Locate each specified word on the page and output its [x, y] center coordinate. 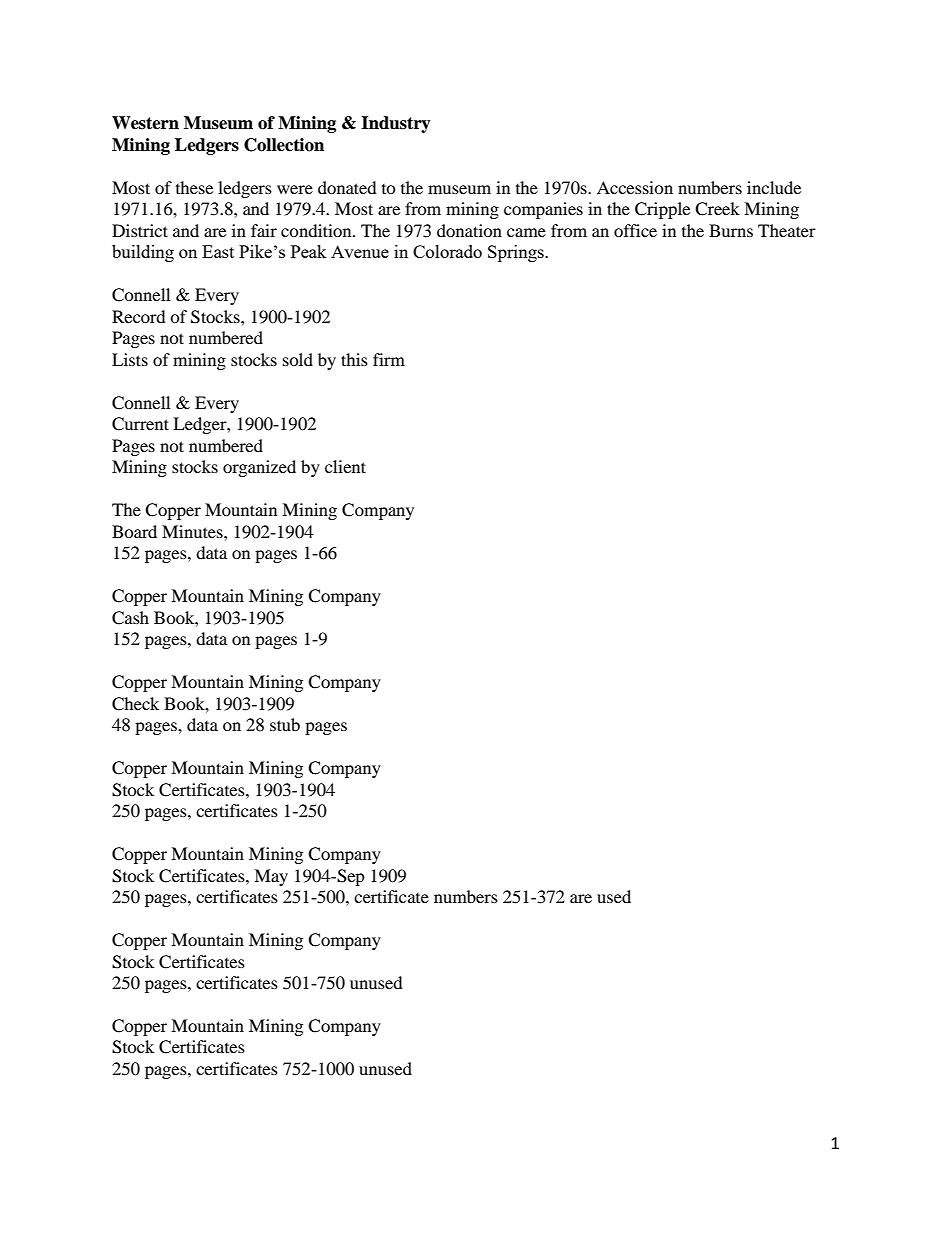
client [345, 466]
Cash [130, 618]
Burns [731, 230]
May [271, 877]
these [194, 187]
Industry [396, 124]
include [774, 187]
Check [135, 704]
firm [389, 359]
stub [285, 724]
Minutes [193, 531]
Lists [130, 359]
